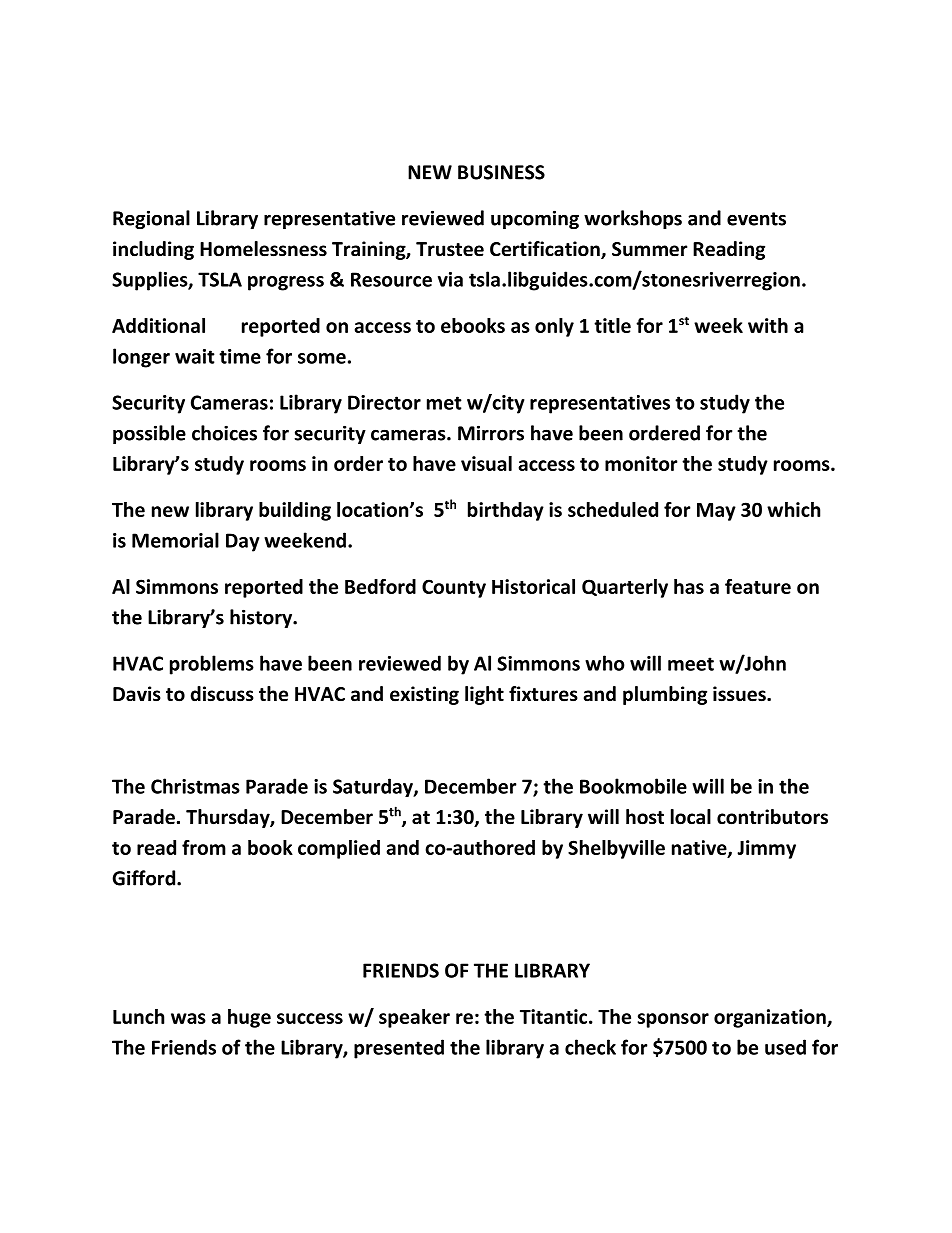 Image resolution: width=952 pixels, height=1233 pixels. Describe the element at coordinates (501, 172) in the page. I see `BUSINESS` at that location.
